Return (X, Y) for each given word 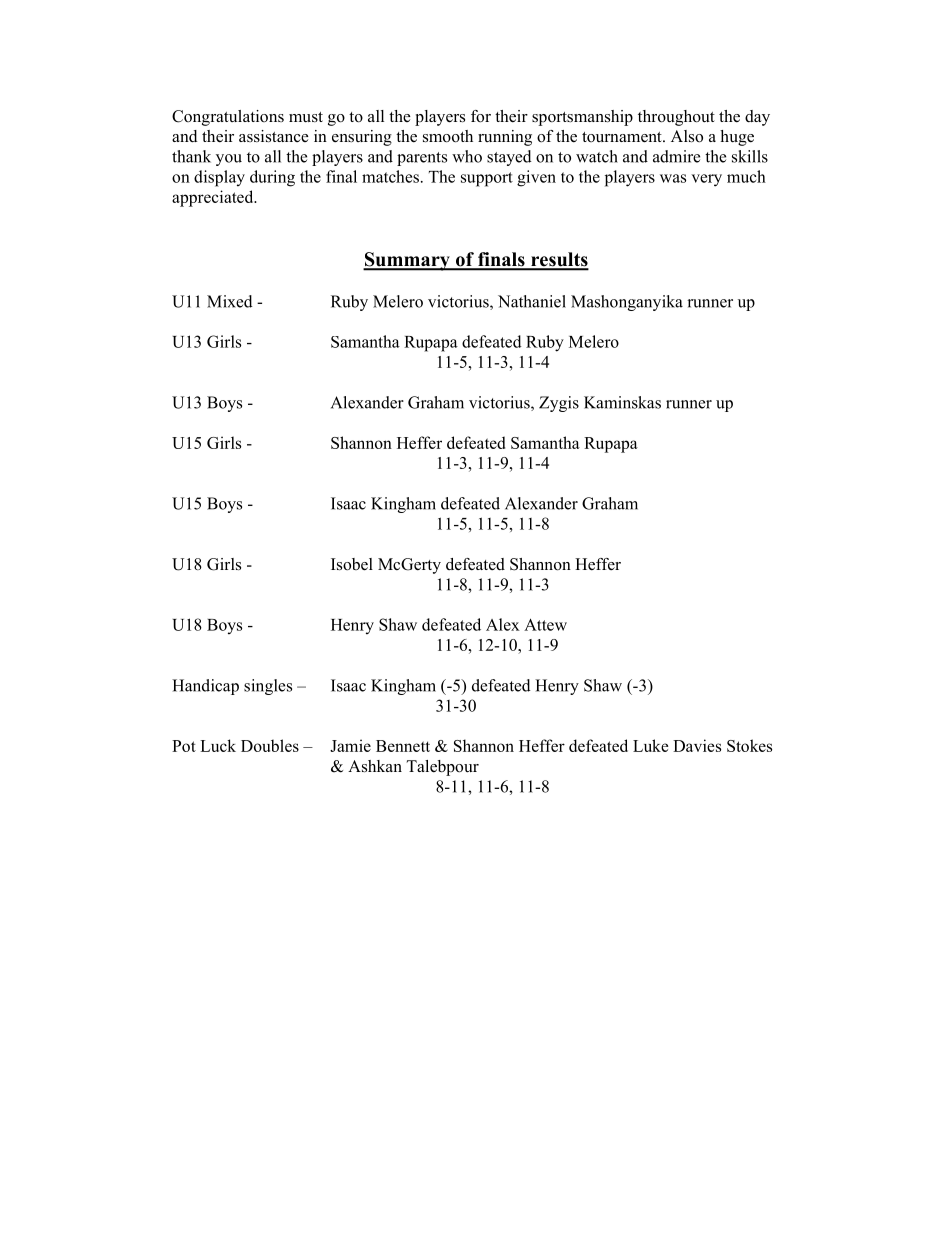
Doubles (270, 745)
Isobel (352, 564)
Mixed (230, 301)
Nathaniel (532, 301)
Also (687, 136)
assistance (274, 136)
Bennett (403, 746)
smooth (448, 136)
